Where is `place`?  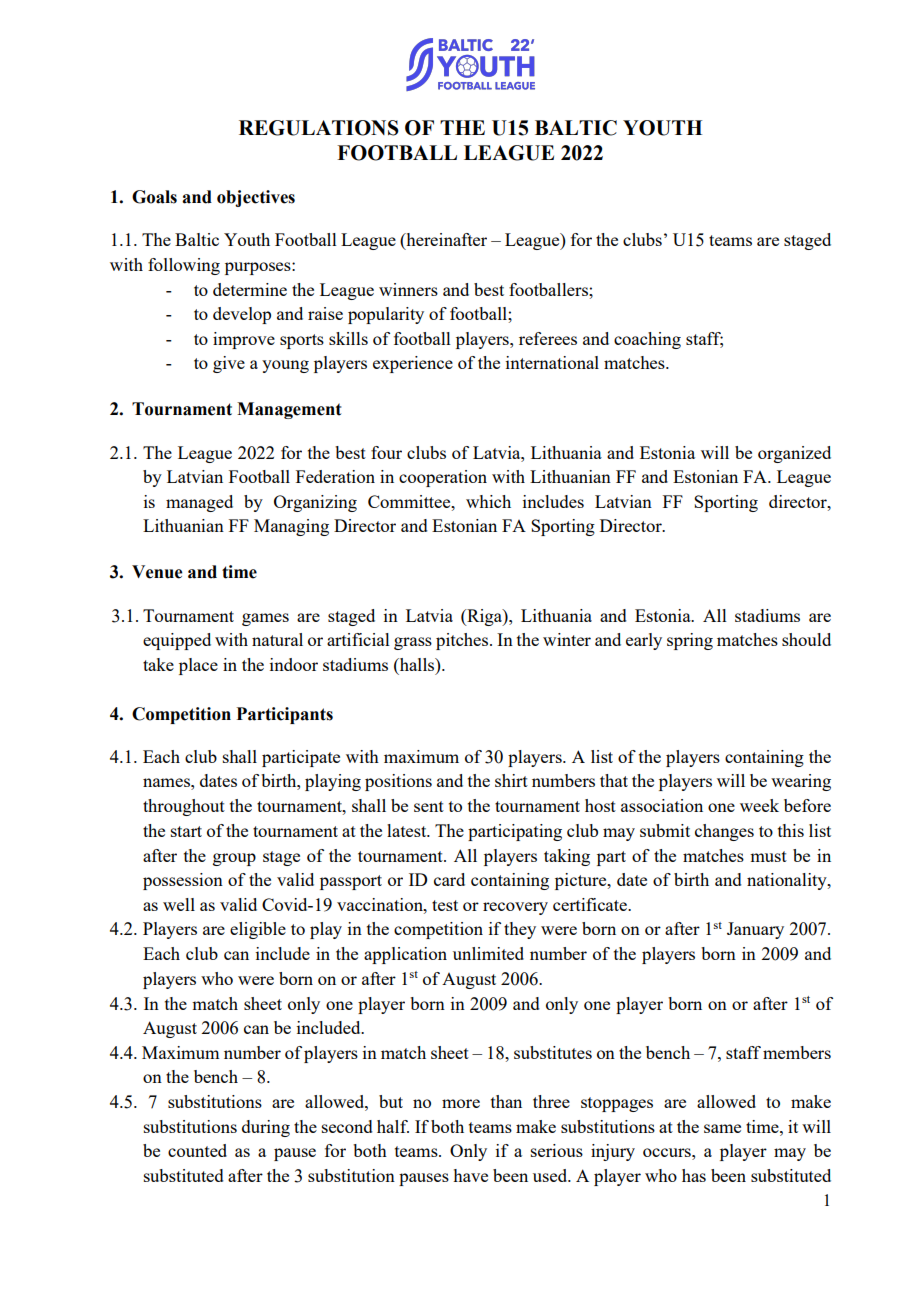 place is located at coordinates (198, 666).
